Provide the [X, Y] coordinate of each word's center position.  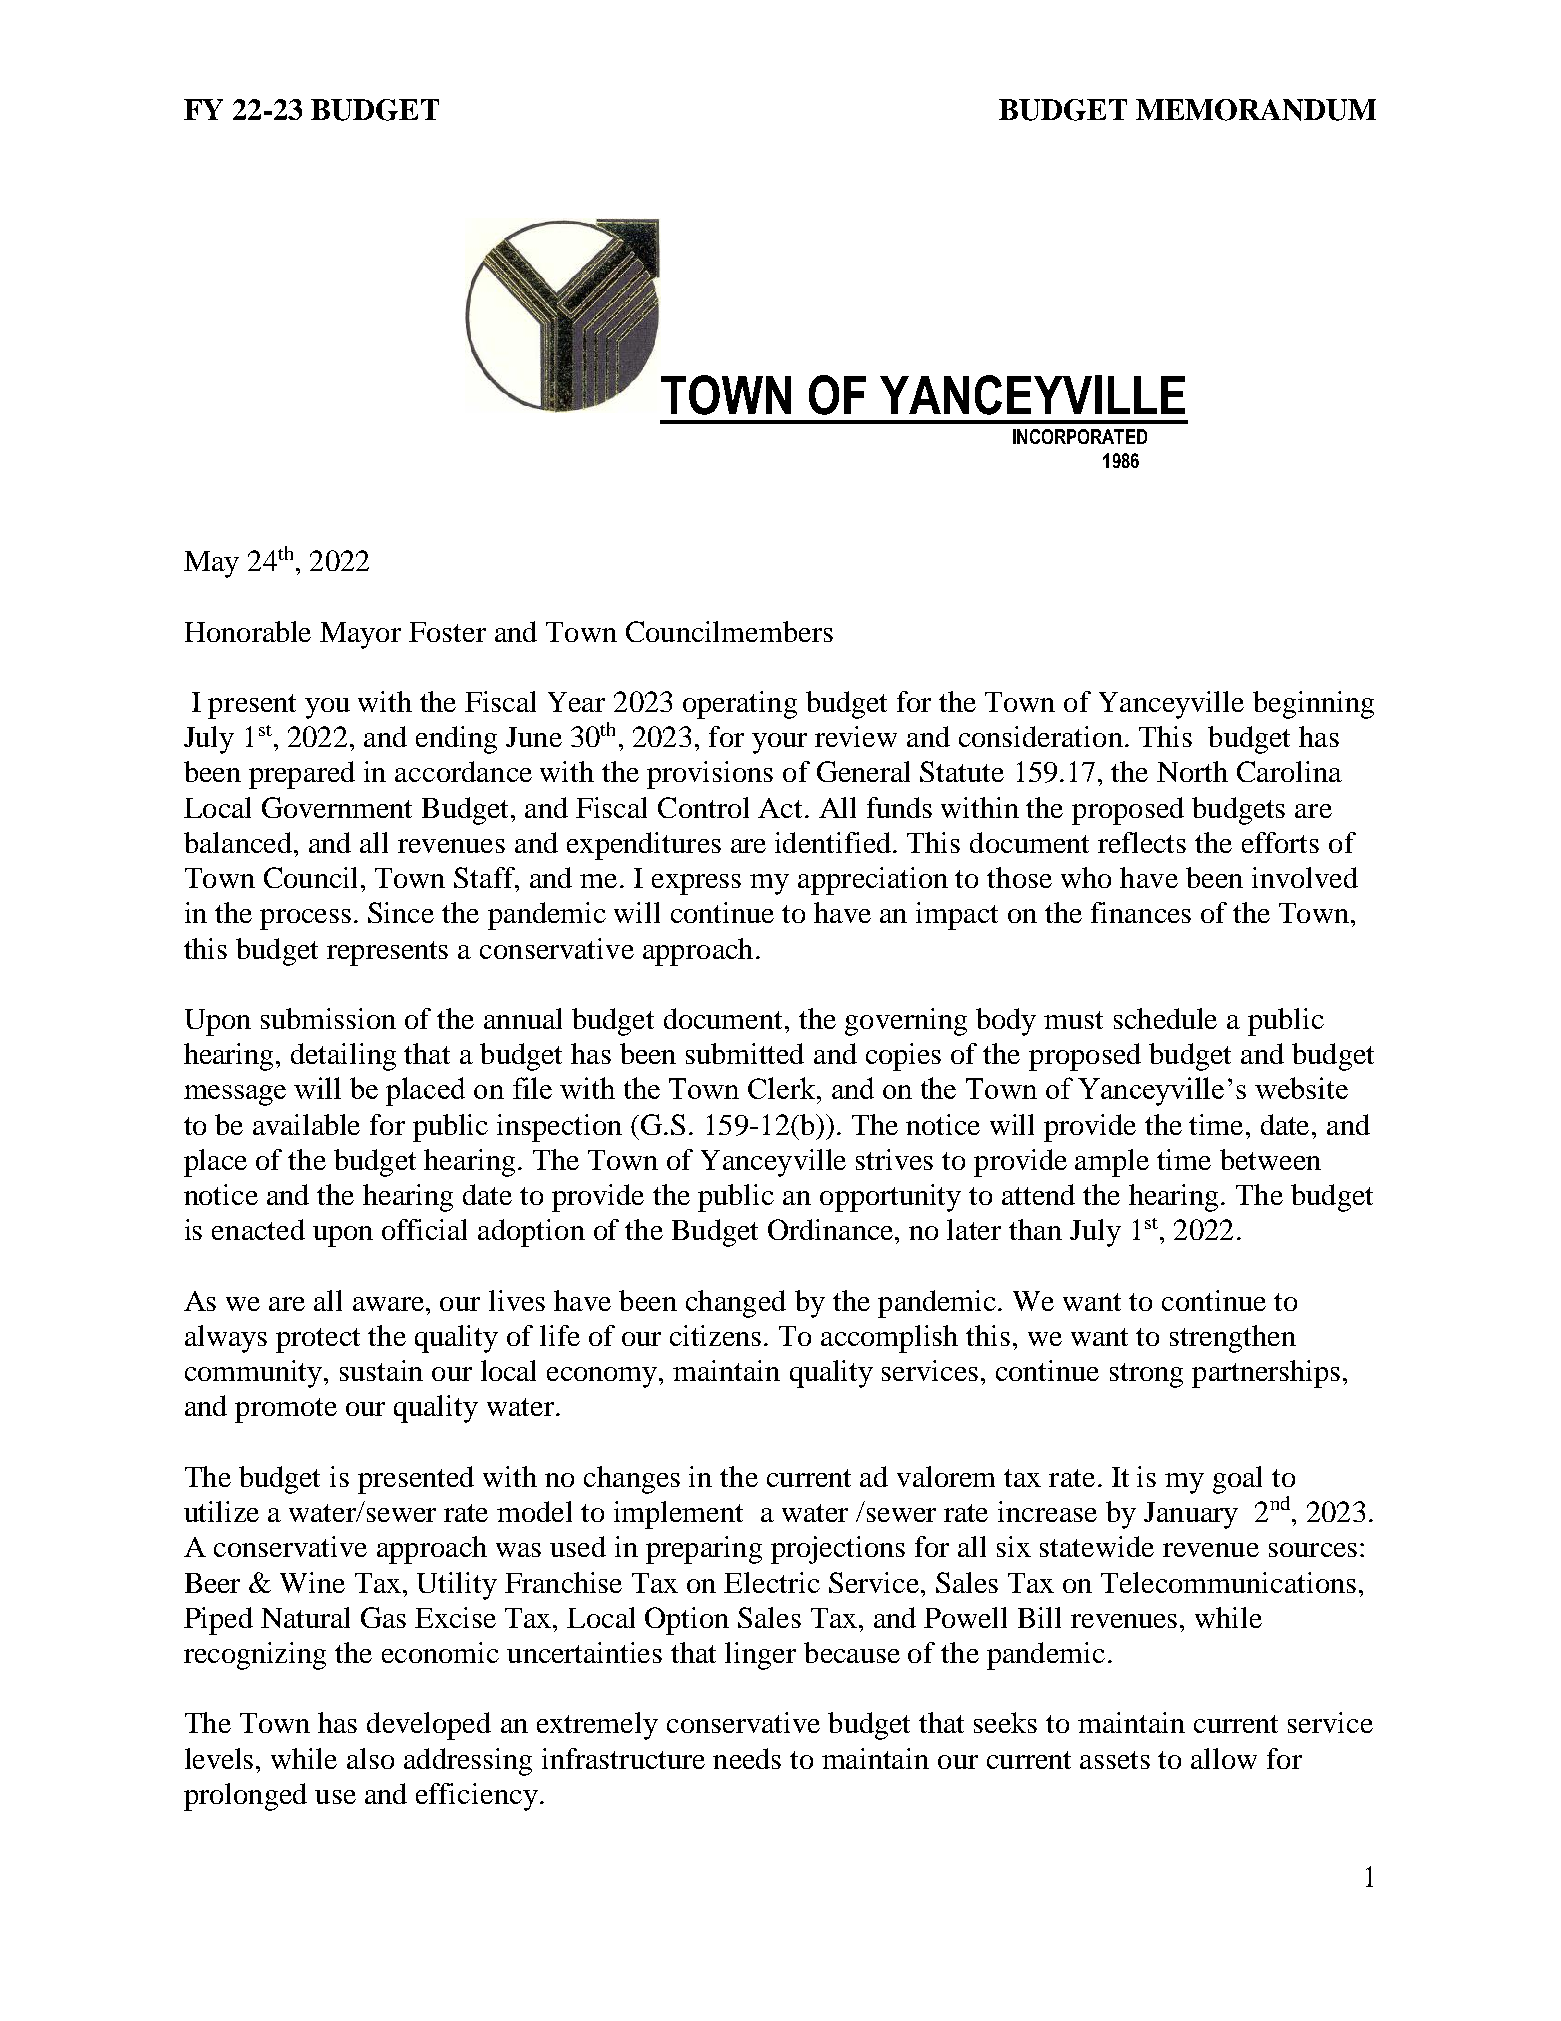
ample [1112, 1163]
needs [747, 1758]
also [370, 1758]
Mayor [360, 635]
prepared [302, 775]
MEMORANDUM [1256, 110]
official [424, 1229]
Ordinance [832, 1229]
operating [740, 705]
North [1192, 771]
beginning [1313, 705]
